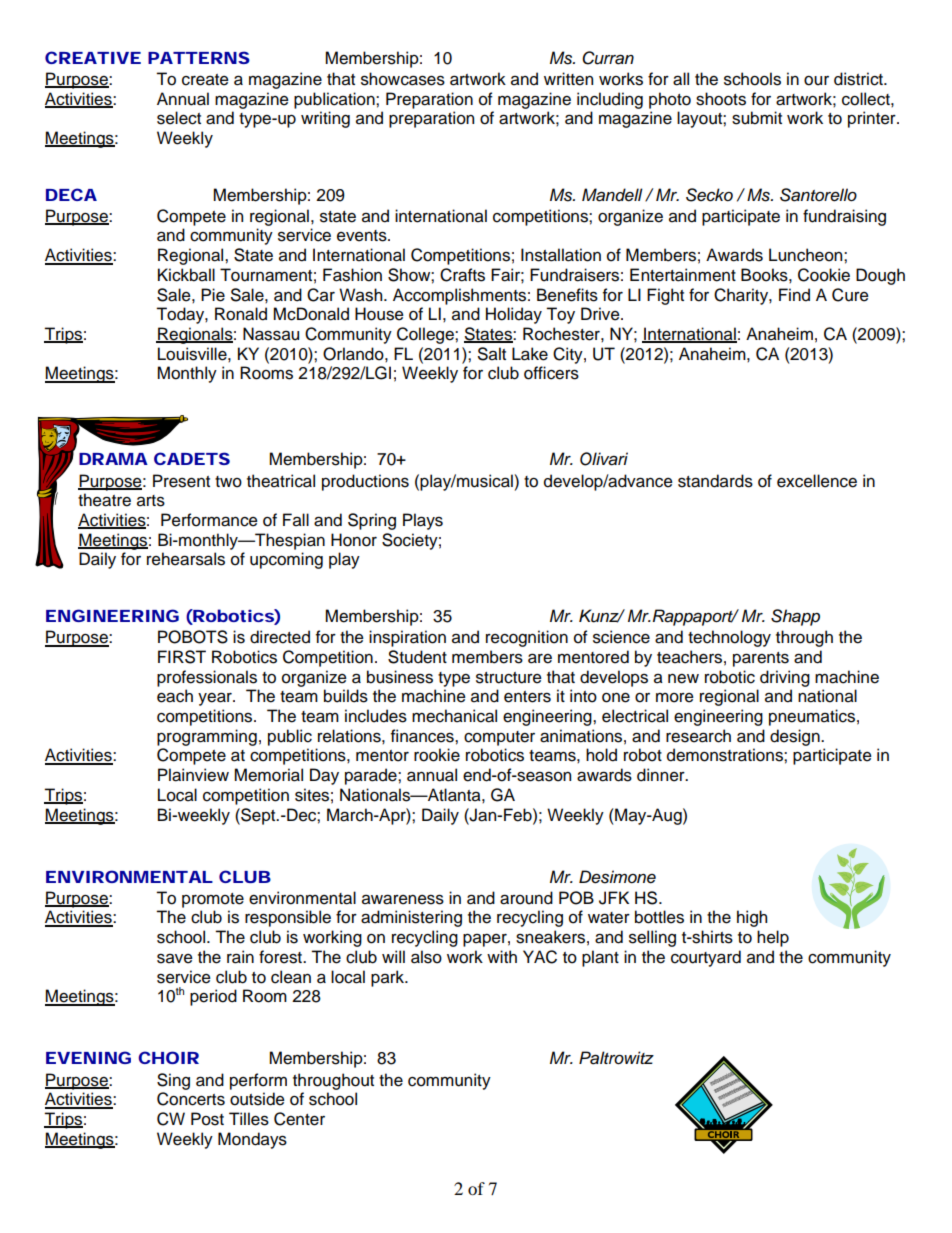 This document has width=952, height=1233. What do you see at coordinates (191, 1099) in the document?
I see `Concerts` at bounding box center [191, 1099].
